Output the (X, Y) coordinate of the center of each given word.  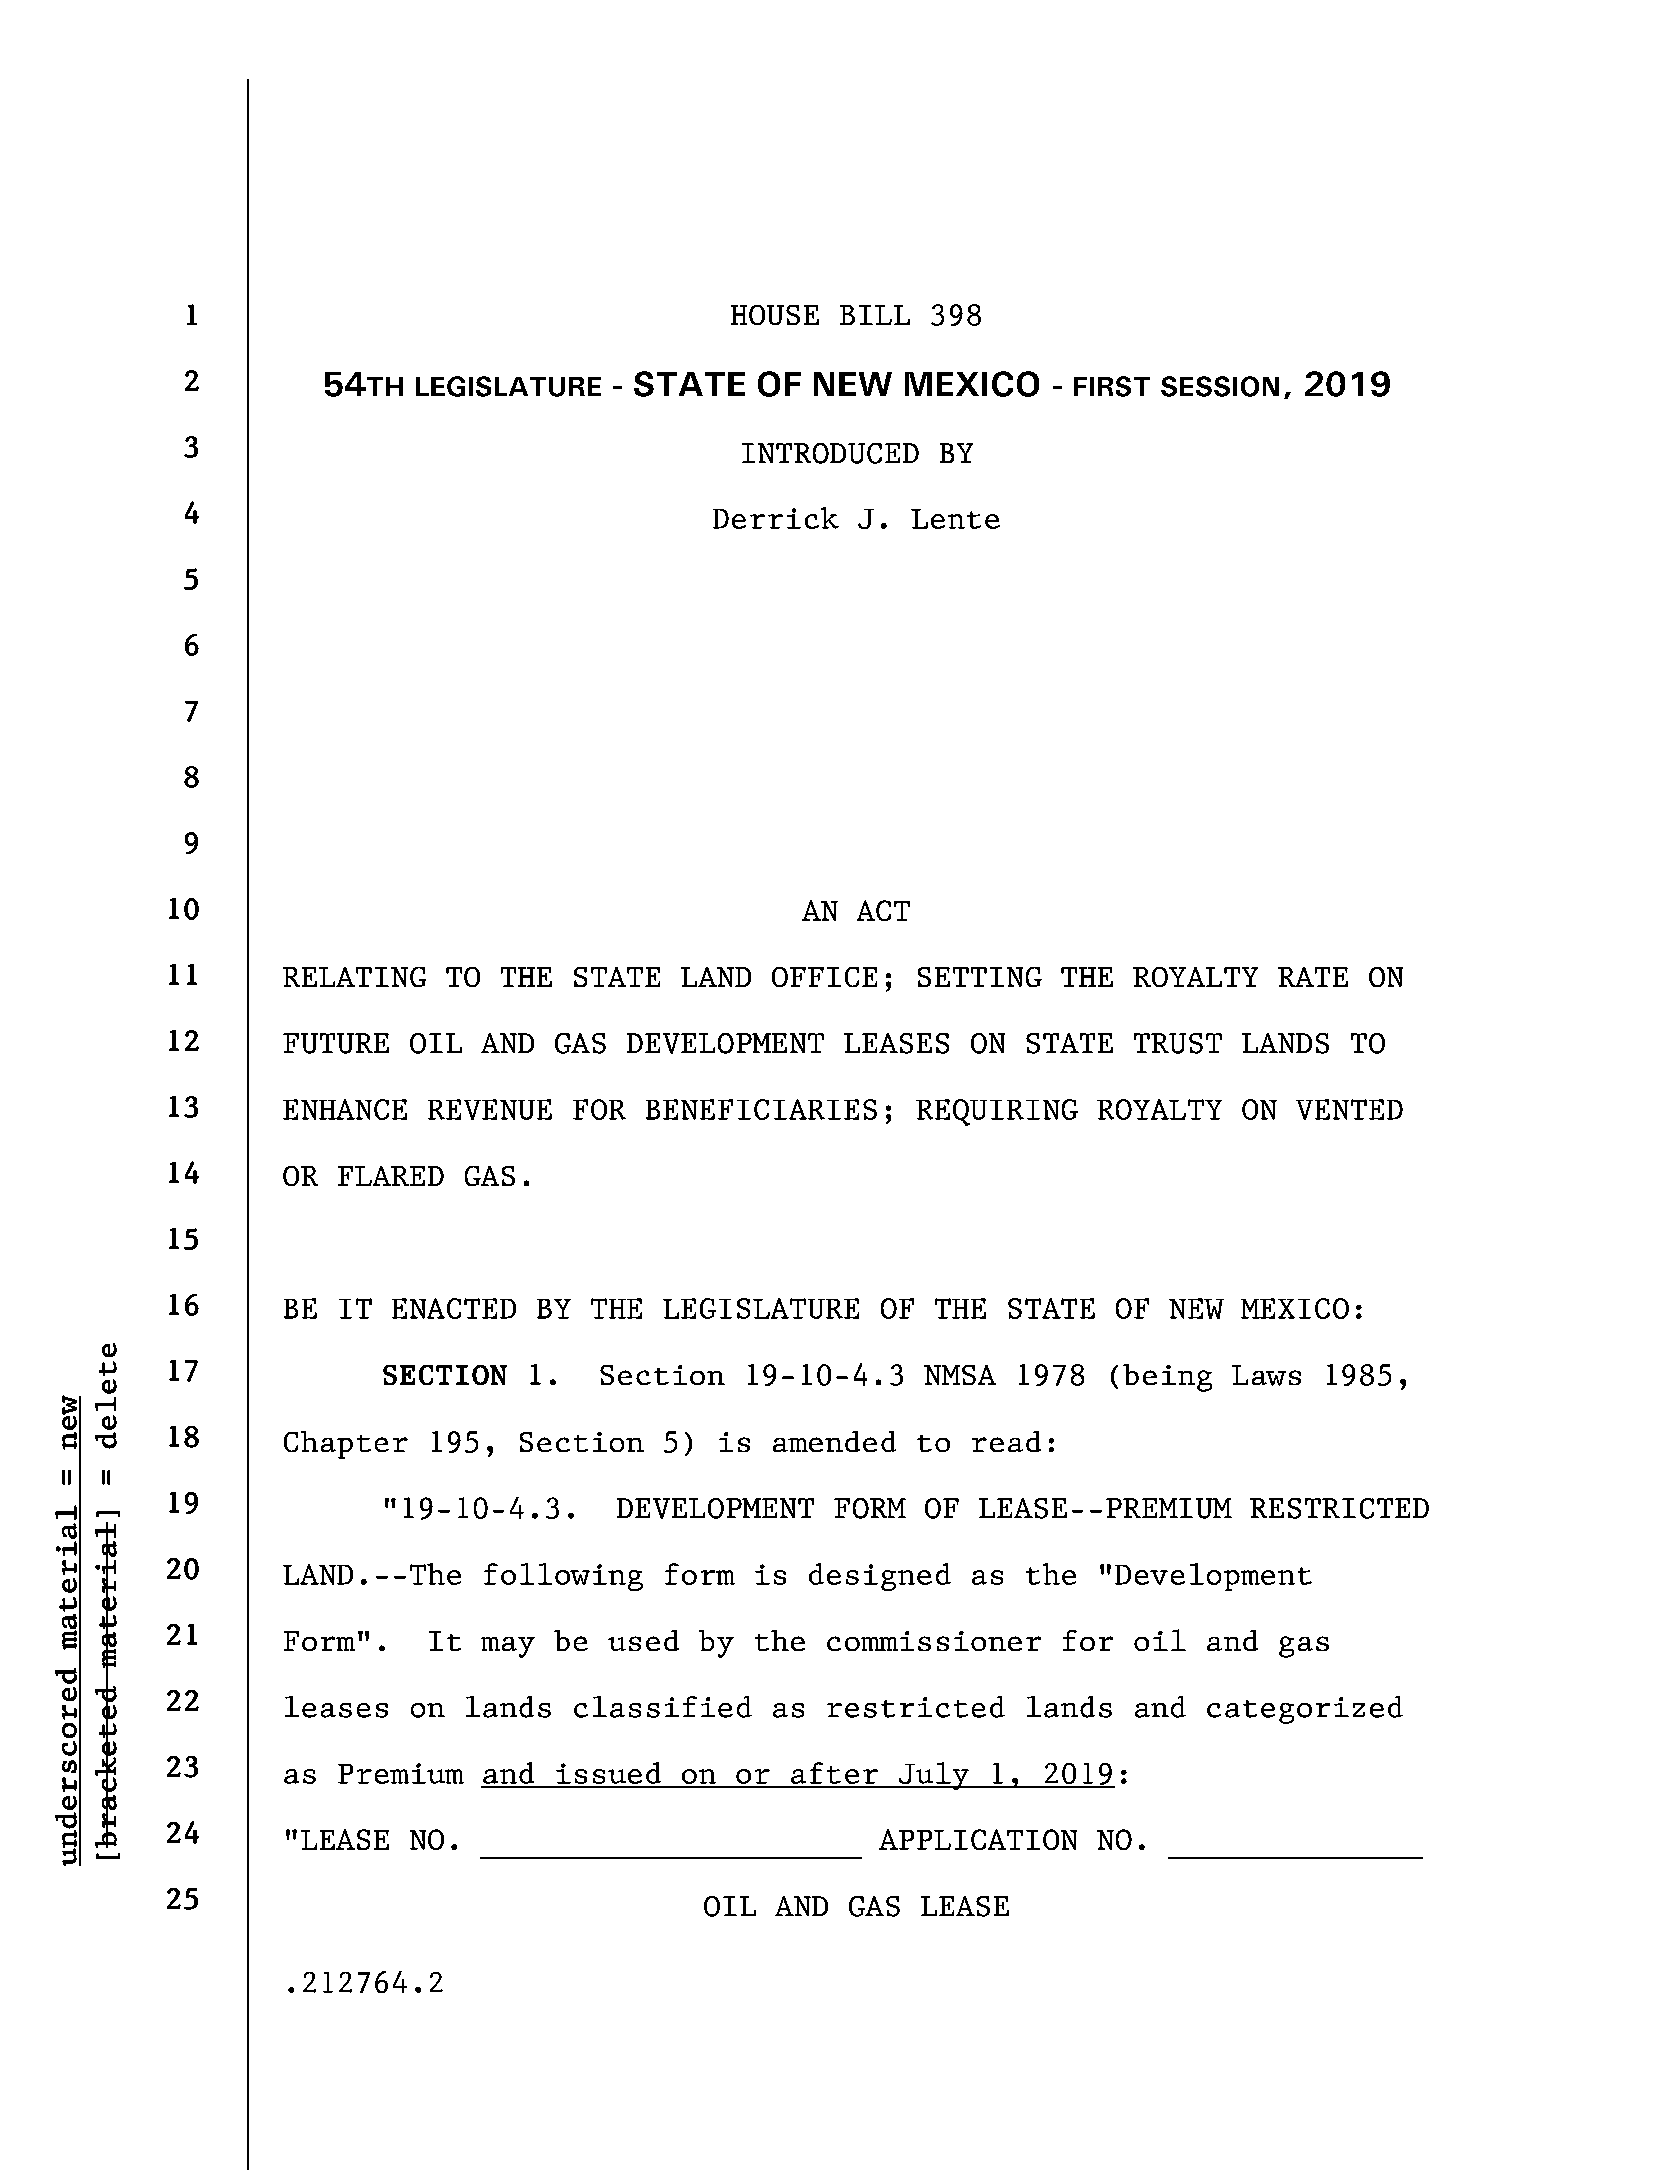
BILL (875, 315)
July (934, 1776)
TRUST (1178, 1043)
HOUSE (775, 315)
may (508, 1647)
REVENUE (490, 1109)
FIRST (1112, 386)
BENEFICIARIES (761, 1109)
